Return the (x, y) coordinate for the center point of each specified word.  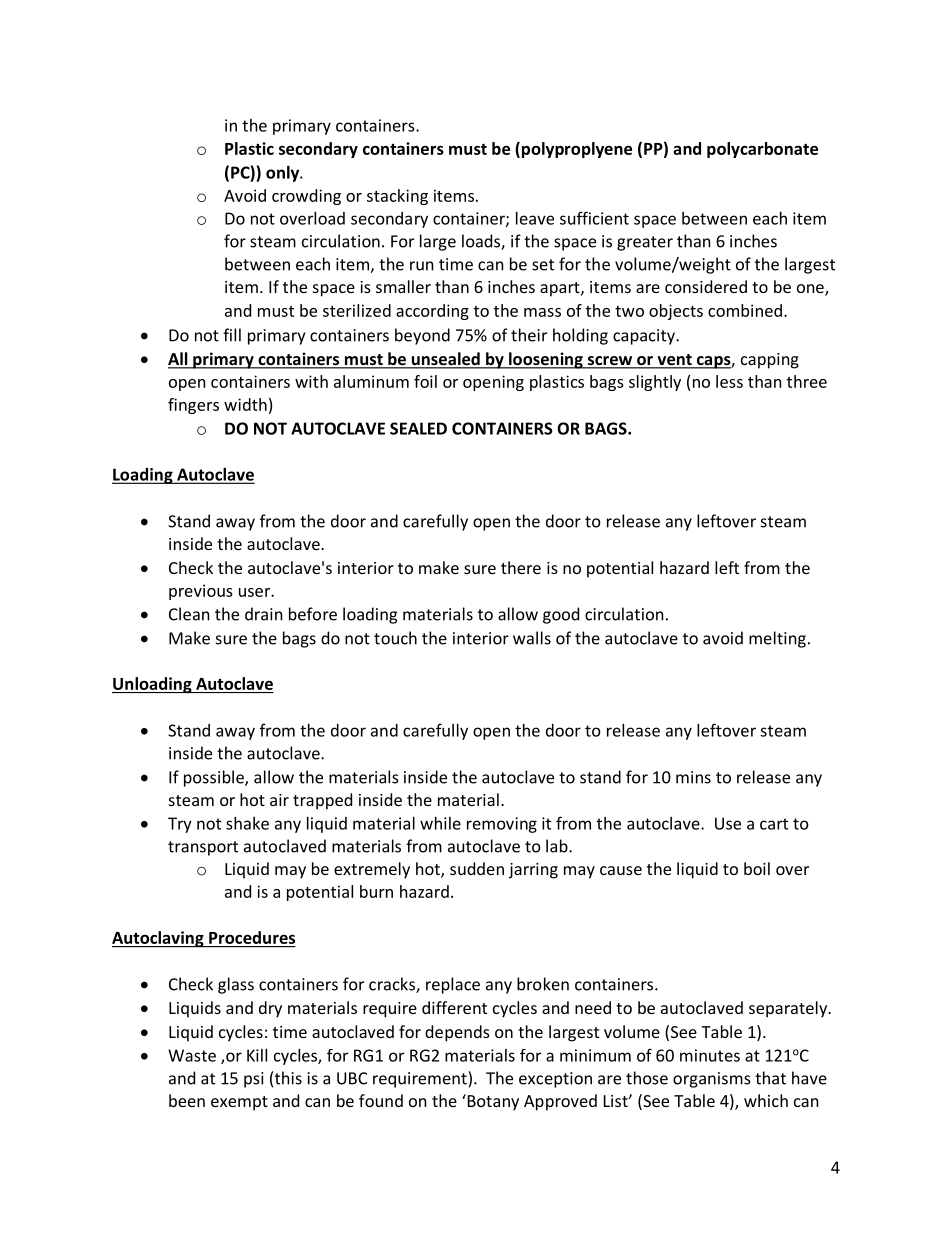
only (284, 174)
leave (535, 218)
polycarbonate (762, 150)
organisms (712, 1080)
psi (254, 1080)
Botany (492, 1102)
